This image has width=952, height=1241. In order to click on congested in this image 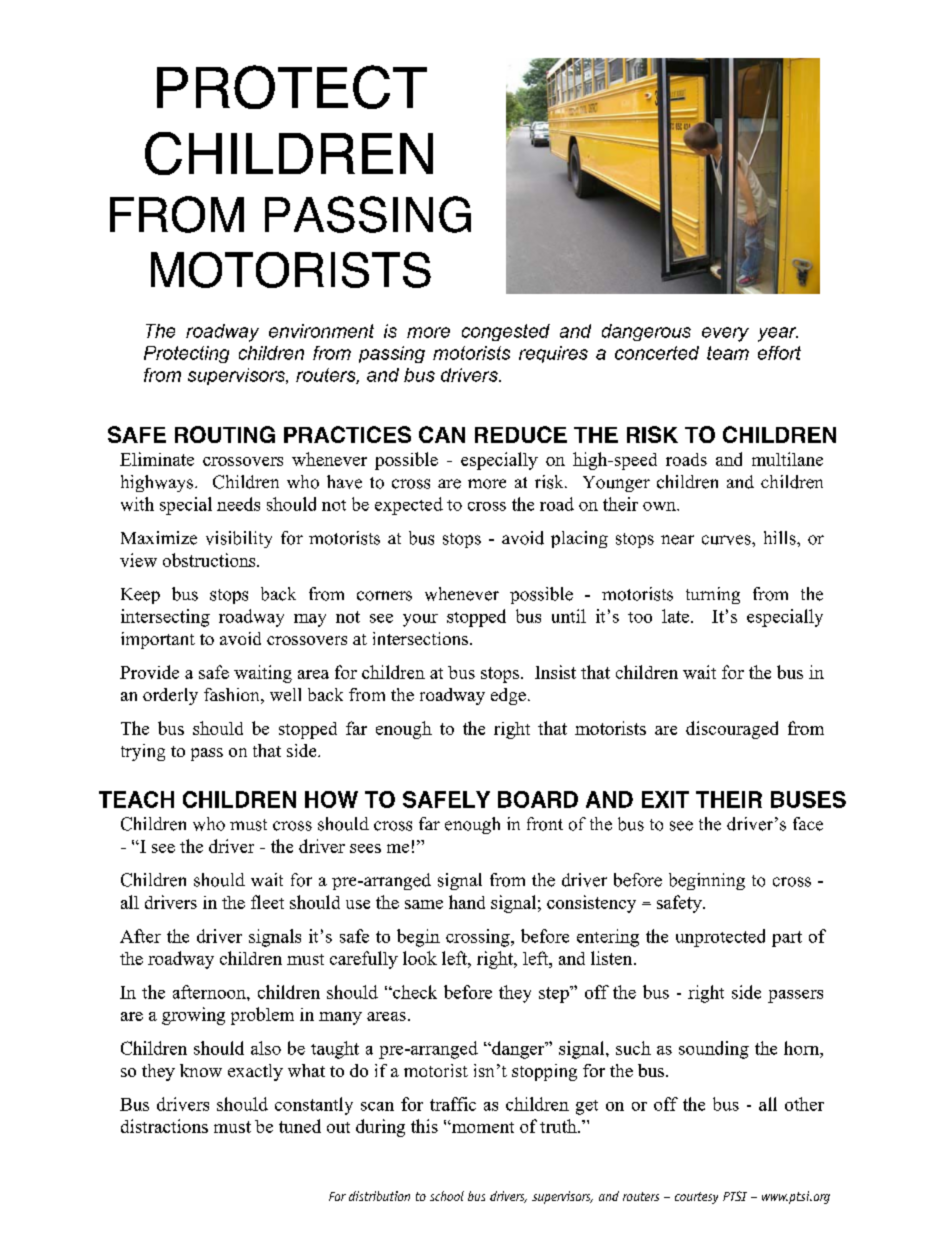, I will do `click(506, 332)`.
